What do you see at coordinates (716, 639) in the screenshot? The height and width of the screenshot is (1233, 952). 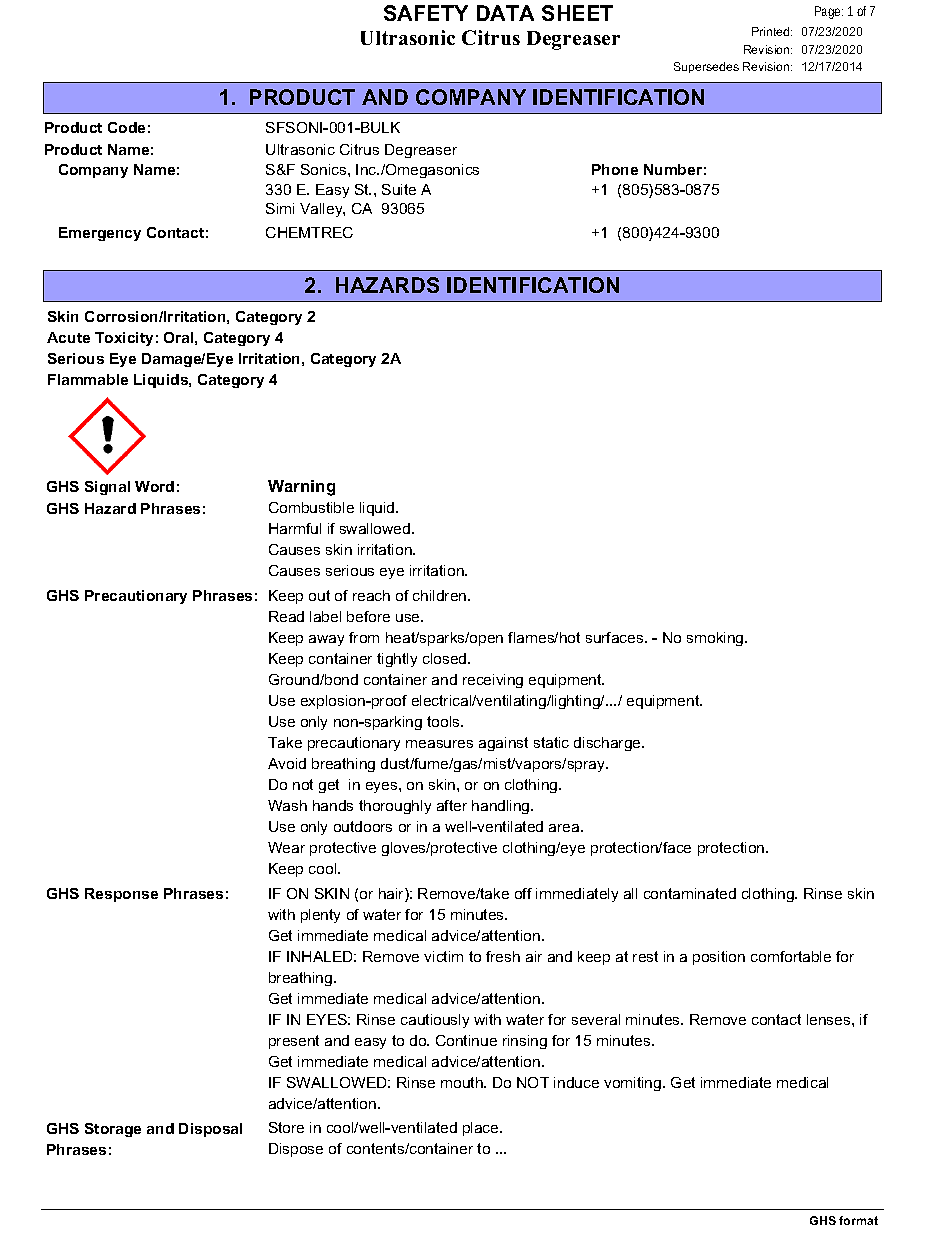 I see `smoking` at bounding box center [716, 639].
